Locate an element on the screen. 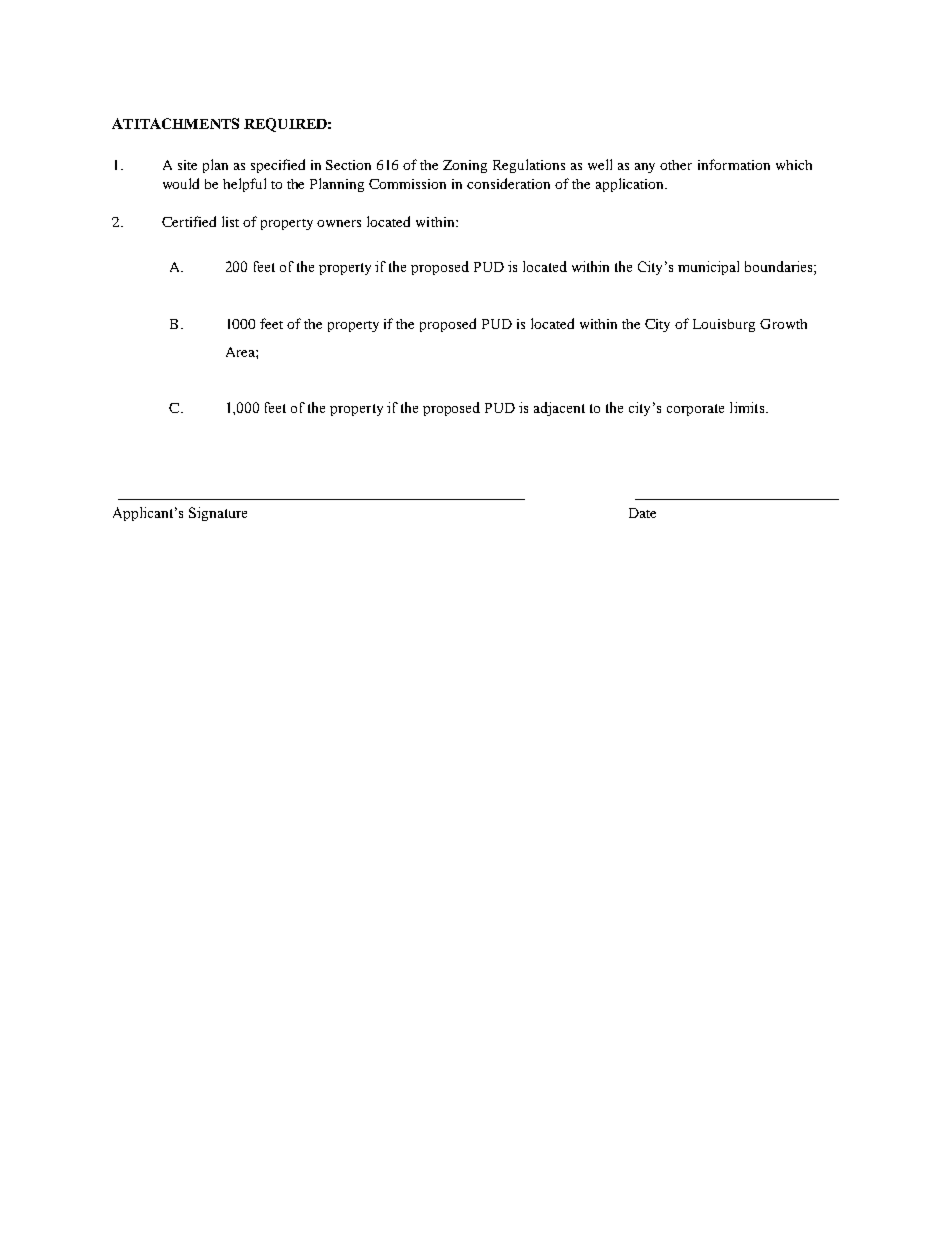  information is located at coordinates (734, 164).
